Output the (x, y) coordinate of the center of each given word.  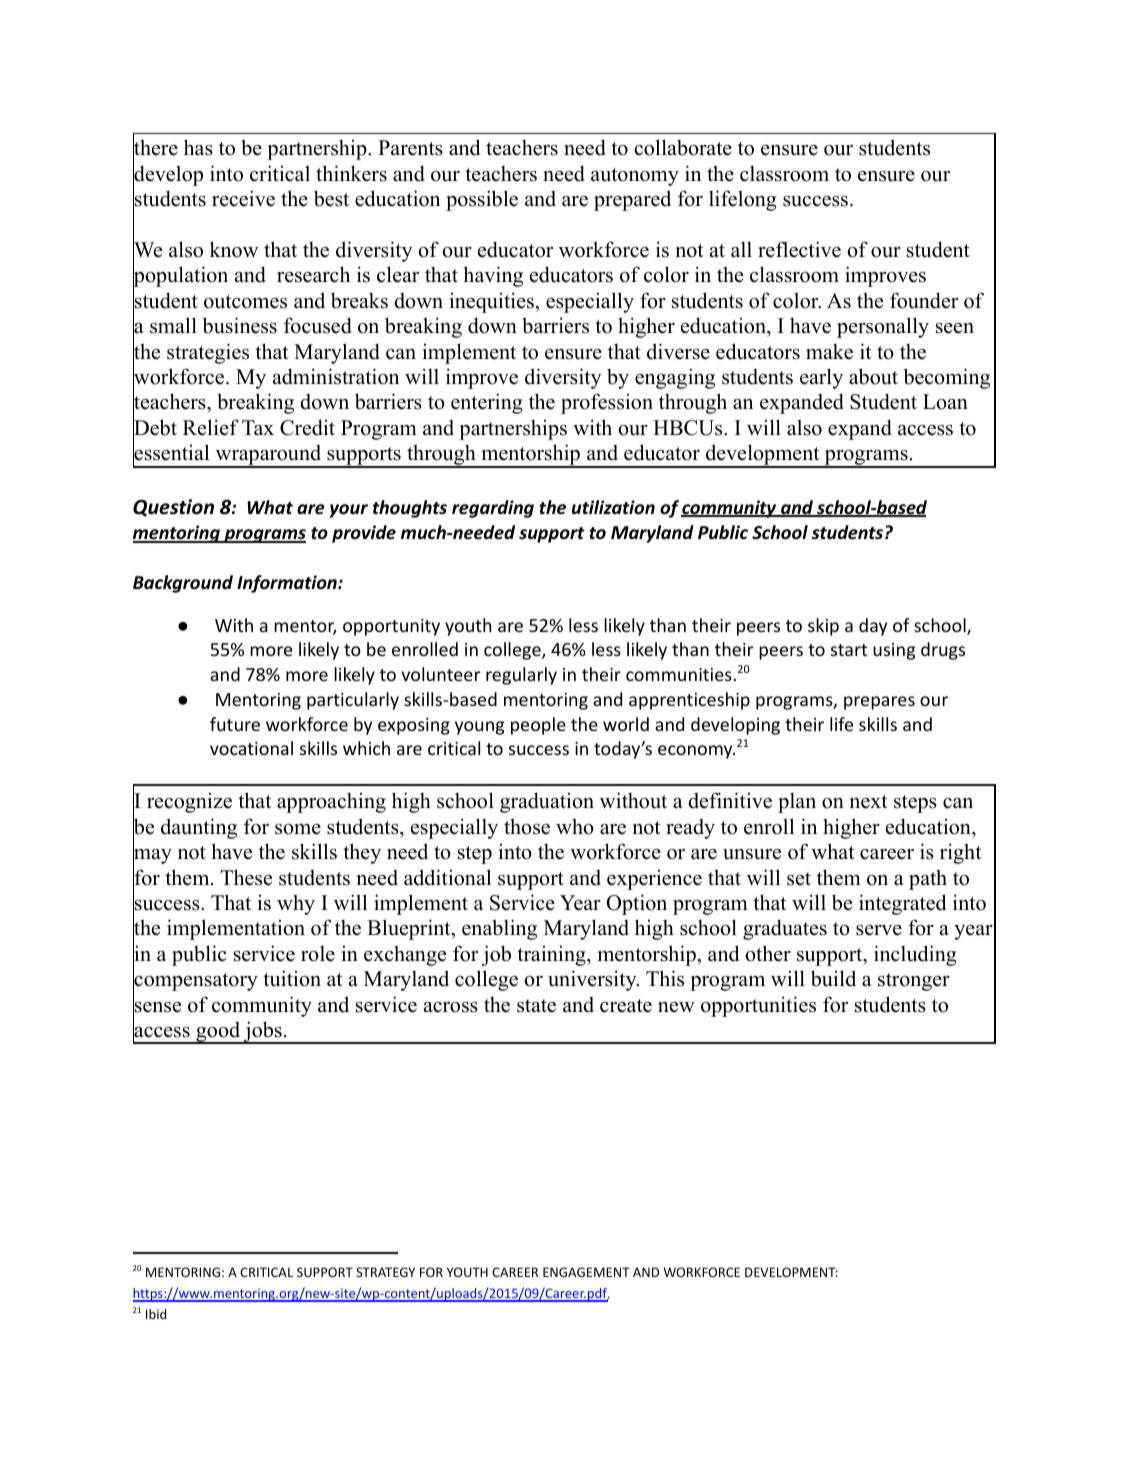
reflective (799, 249)
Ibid (156, 1314)
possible (482, 200)
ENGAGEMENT (586, 1272)
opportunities (758, 1006)
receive (243, 198)
